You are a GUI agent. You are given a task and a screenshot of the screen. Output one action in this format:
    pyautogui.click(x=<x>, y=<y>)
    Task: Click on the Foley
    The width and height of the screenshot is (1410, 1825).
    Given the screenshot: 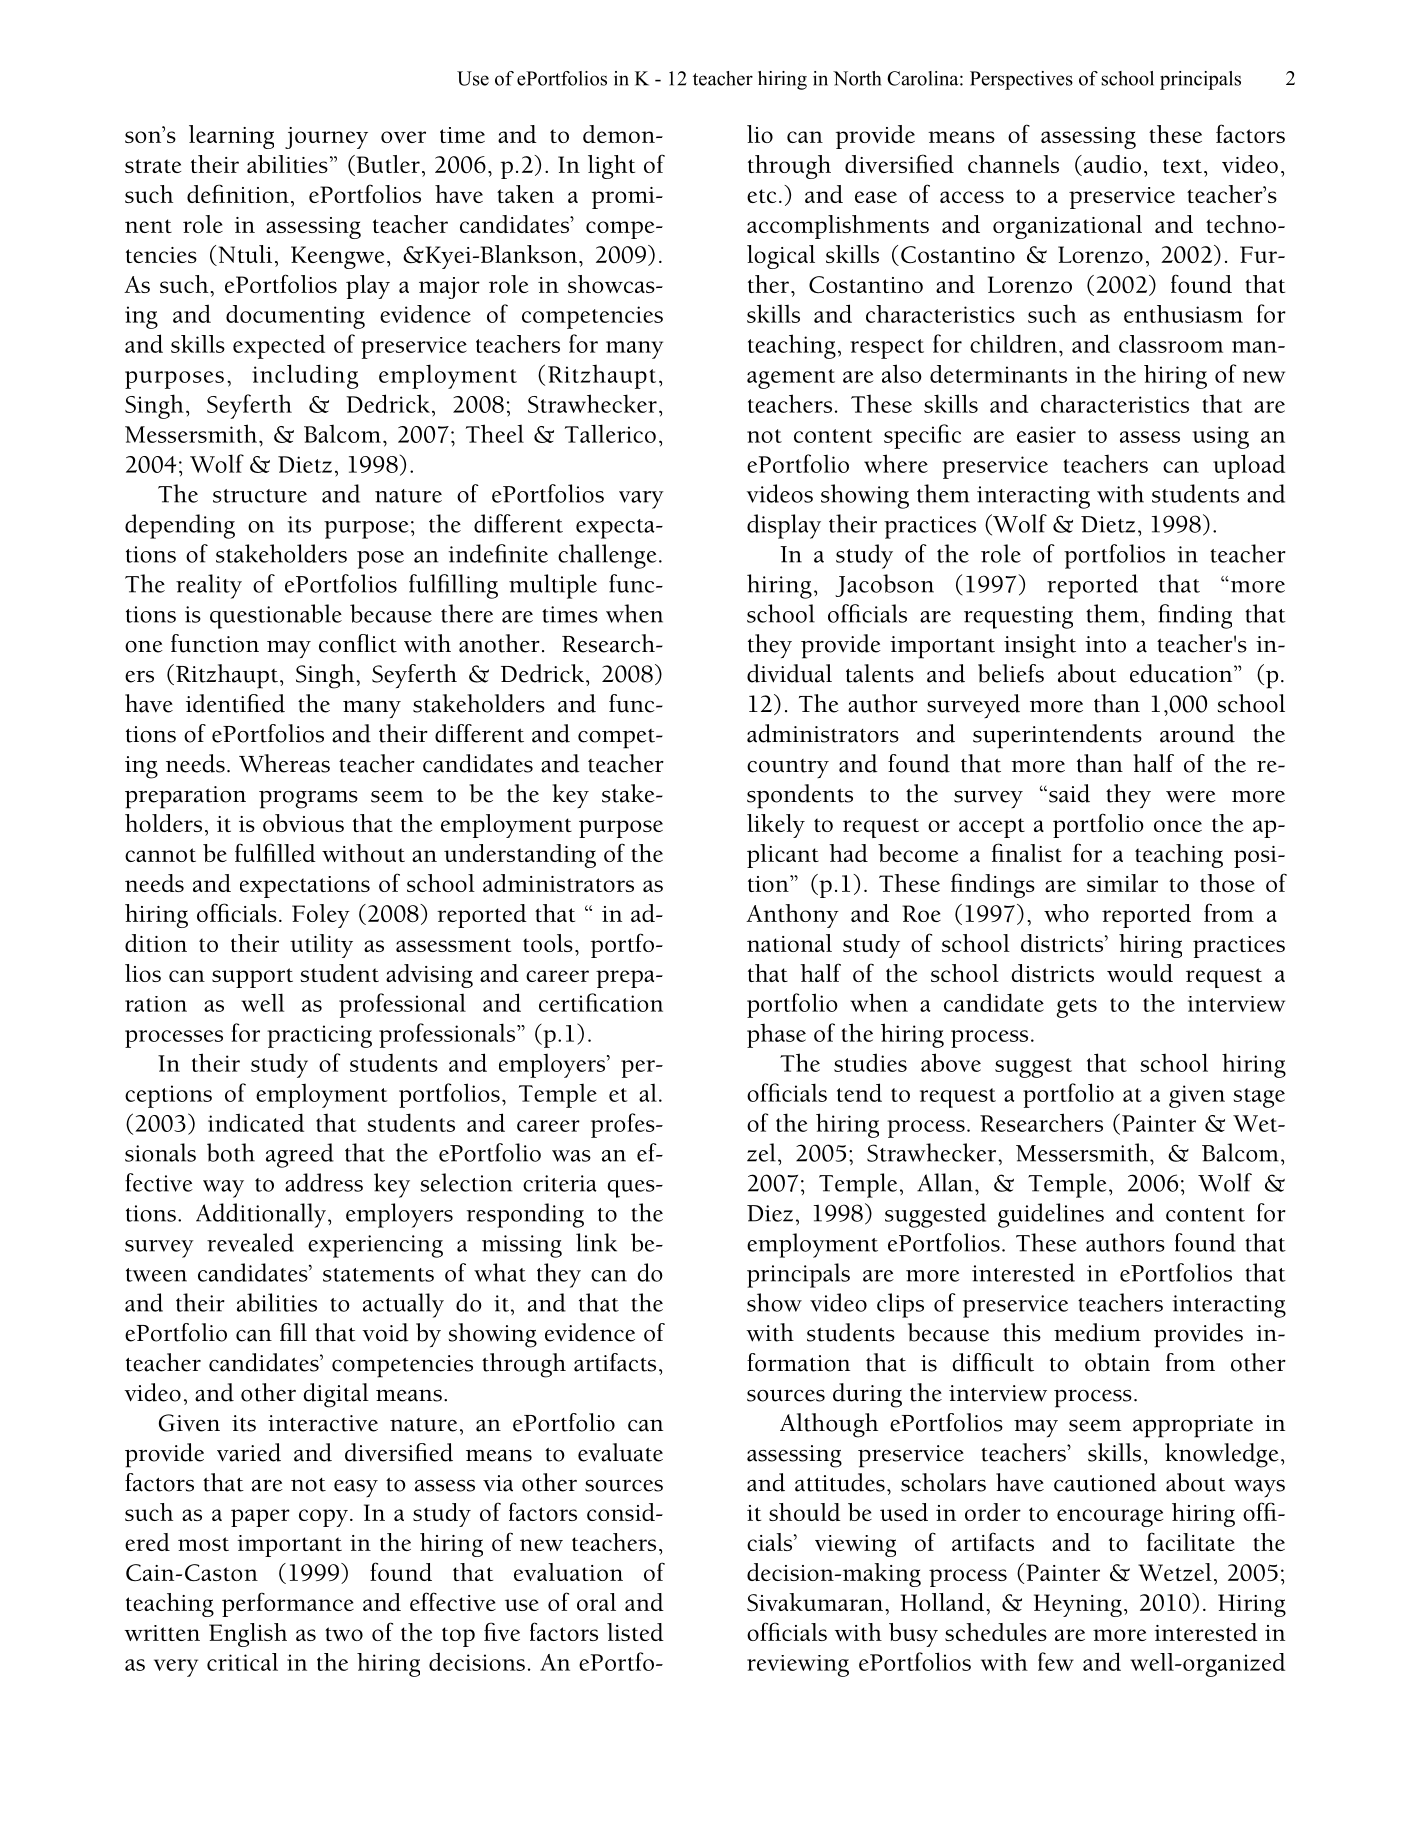 What is the action you would take?
    pyautogui.click(x=321, y=916)
